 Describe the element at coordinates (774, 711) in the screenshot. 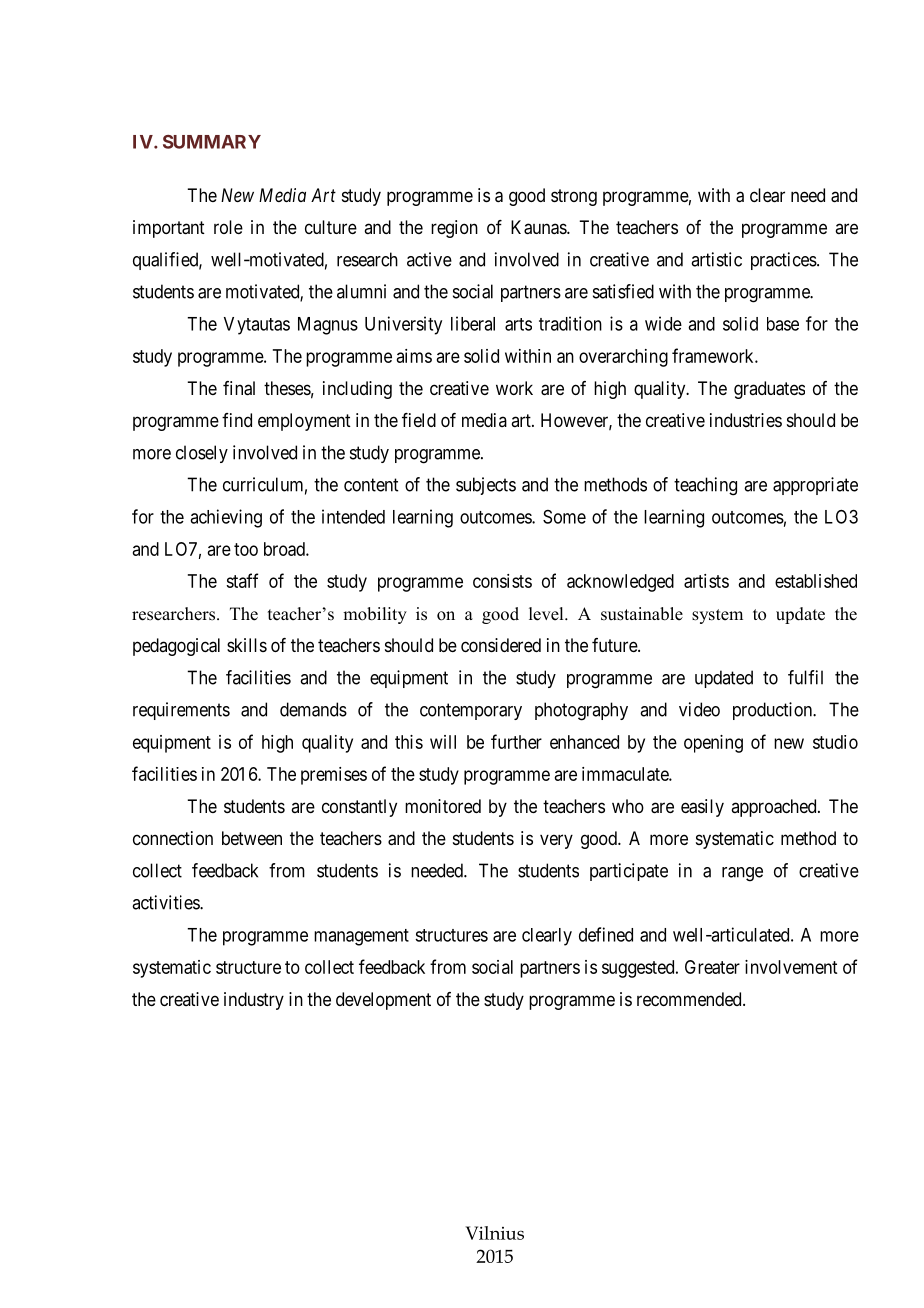

I see `production` at that location.
